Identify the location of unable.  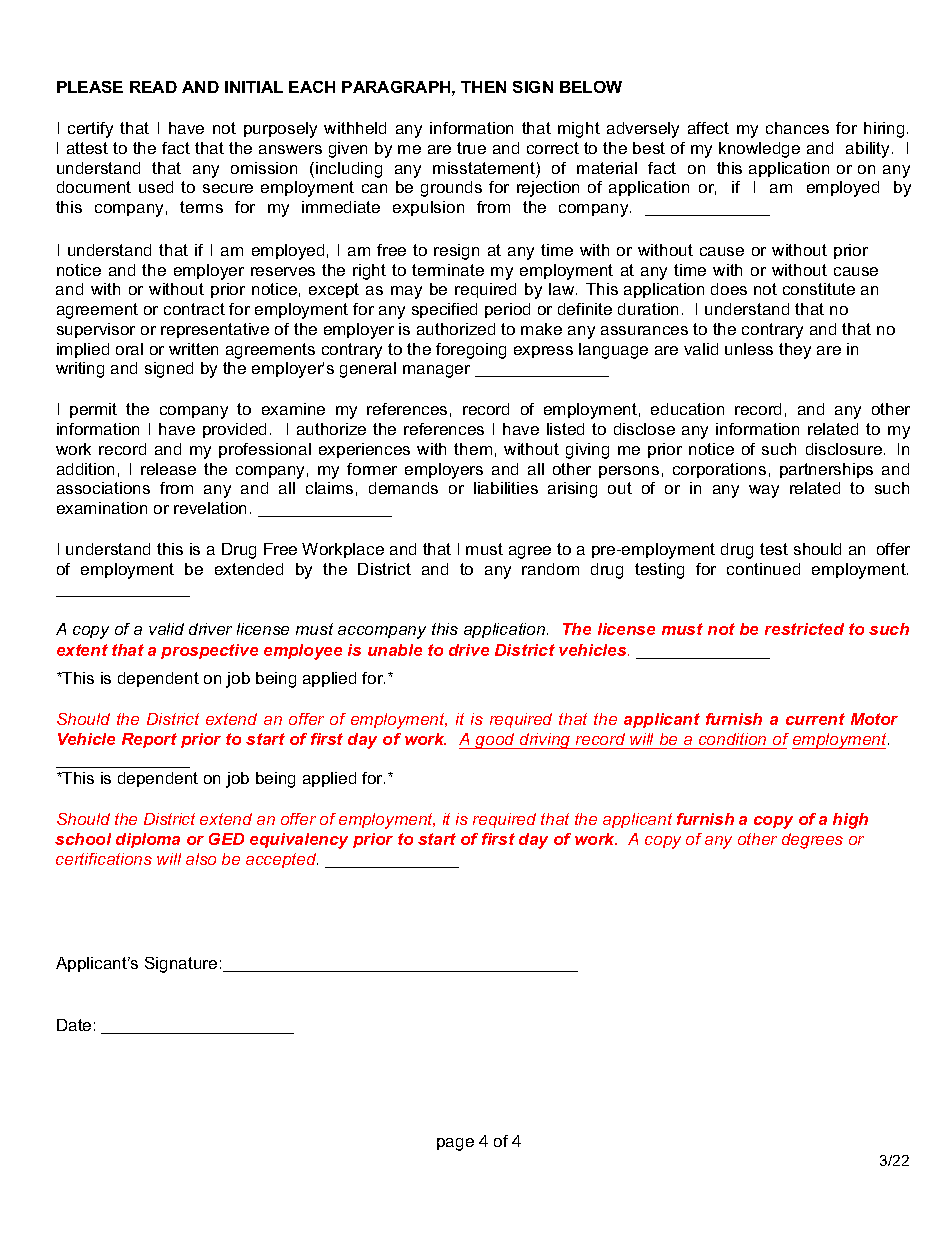
(395, 650).
